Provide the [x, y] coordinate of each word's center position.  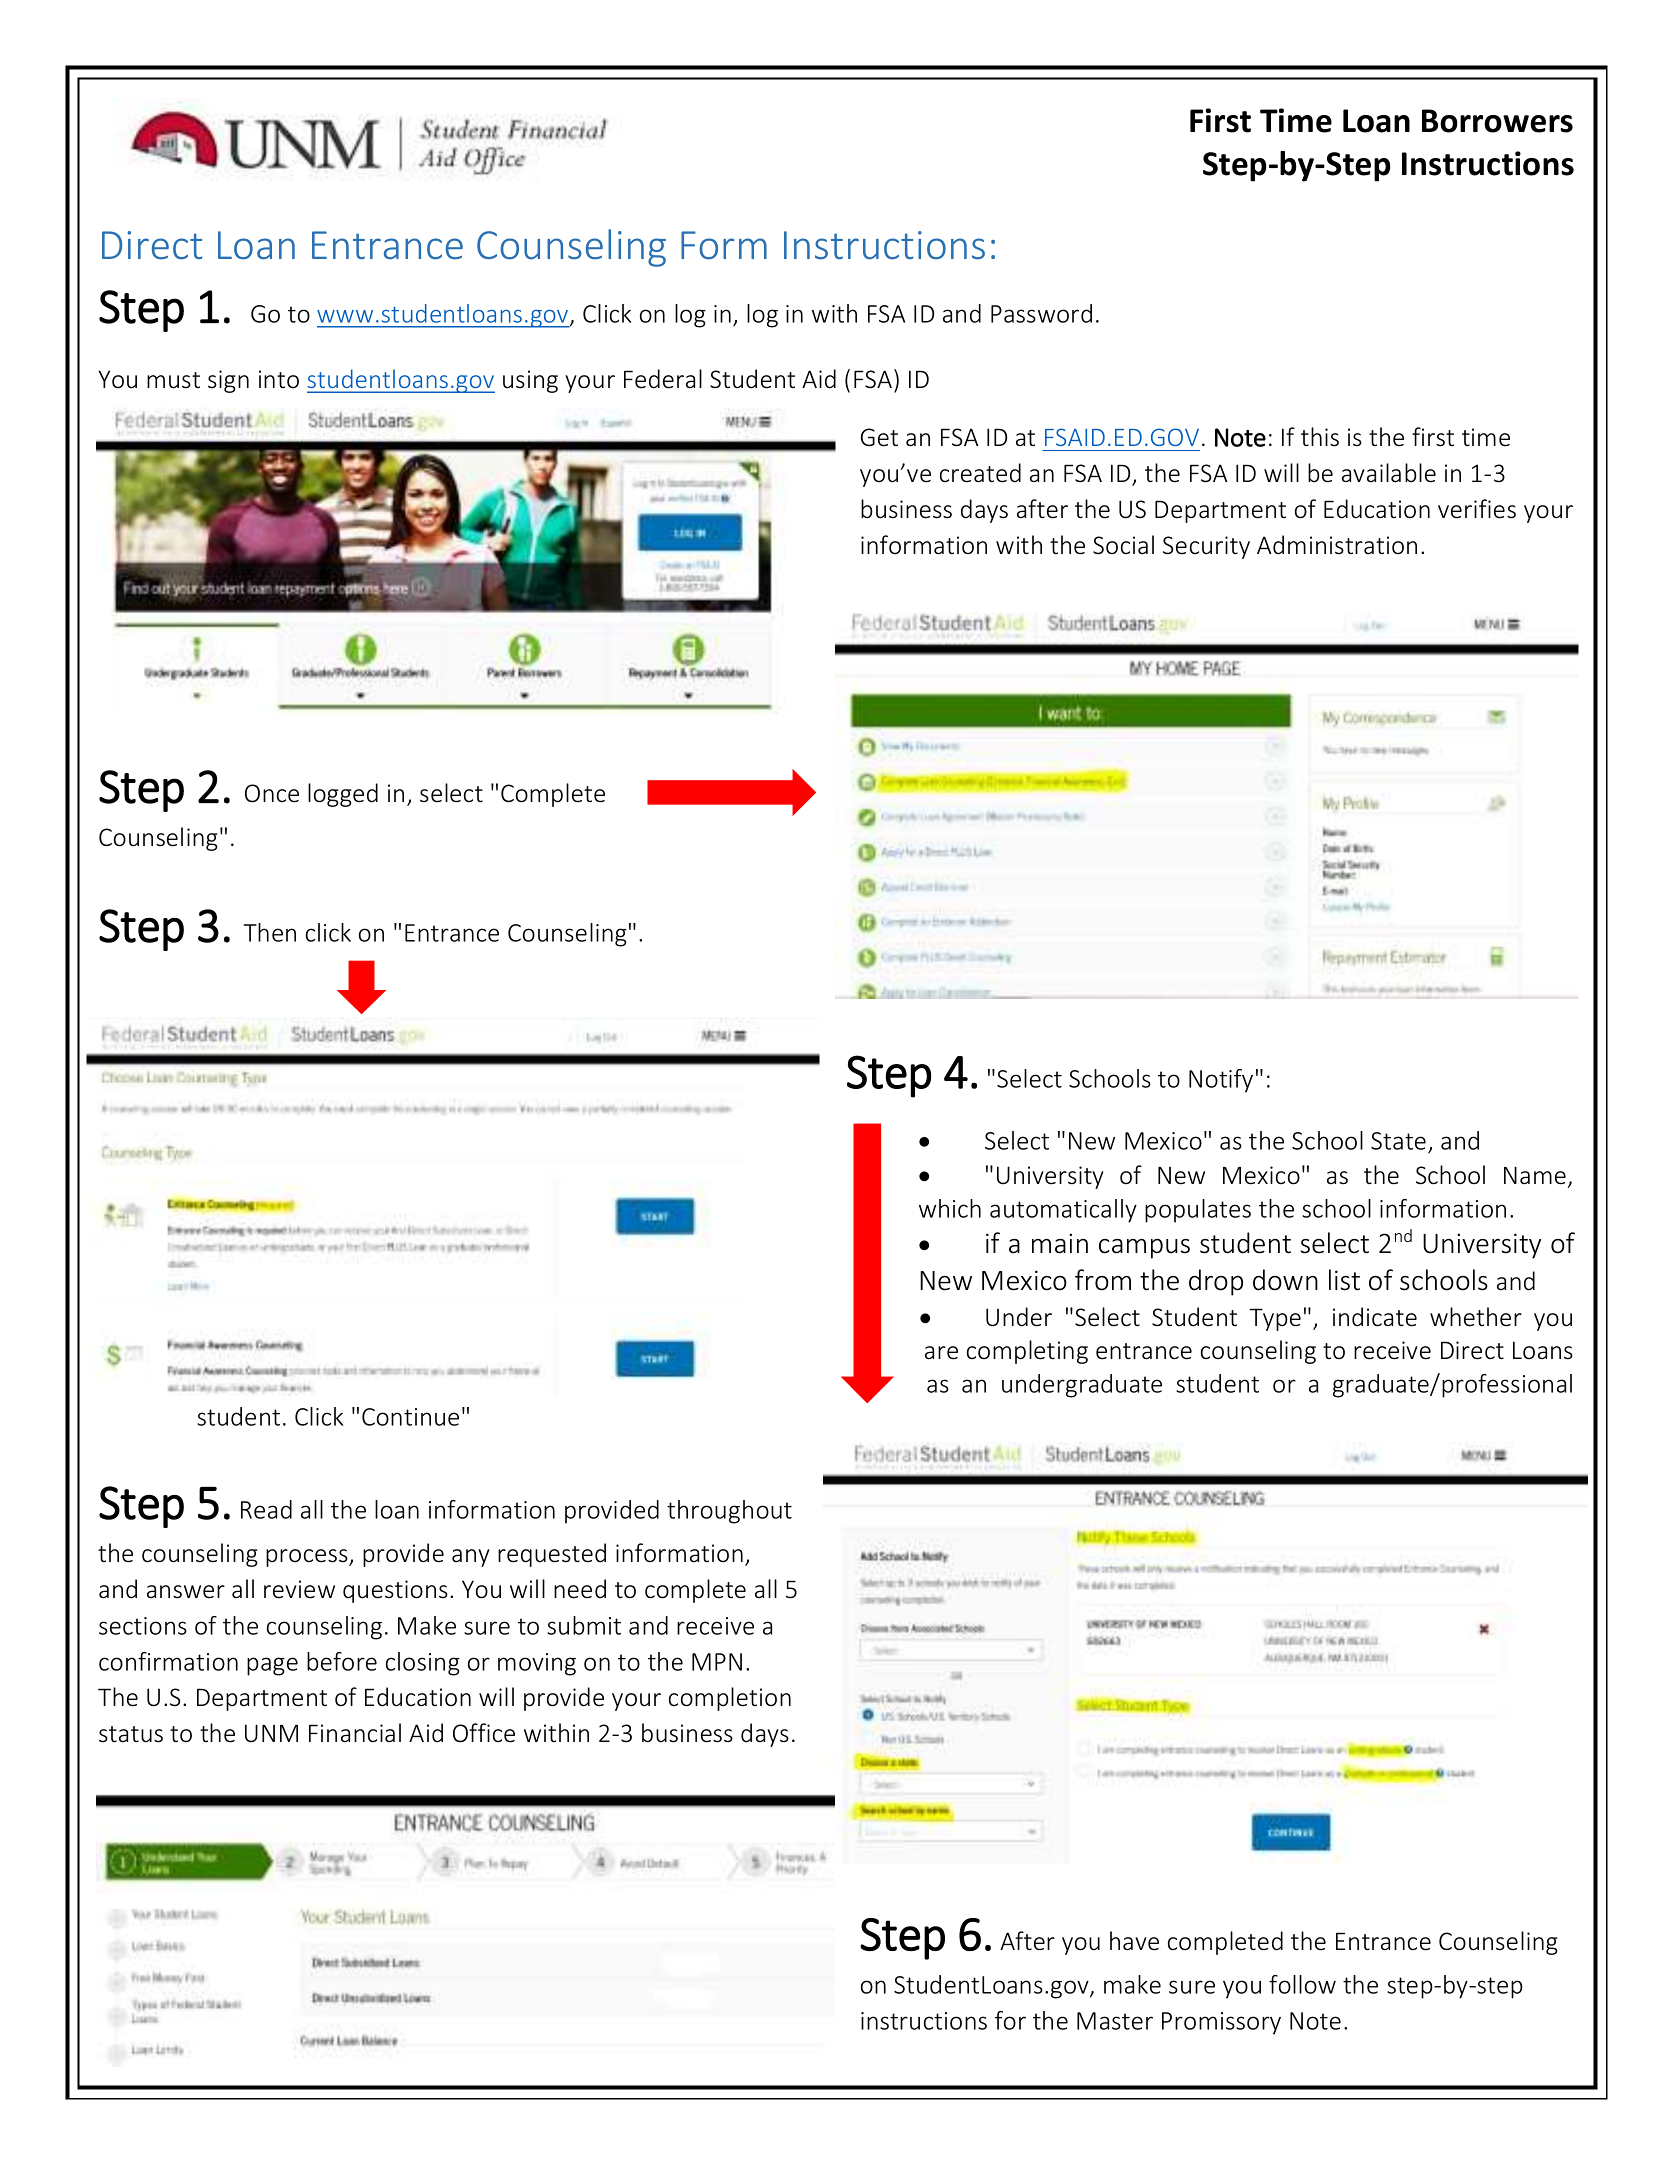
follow [1302, 1984]
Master [1115, 2021]
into [279, 379]
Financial [355, 1733]
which [950, 1208]
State [1398, 1141]
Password [1041, 313]
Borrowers [1497, 121]
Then [270, 932]
